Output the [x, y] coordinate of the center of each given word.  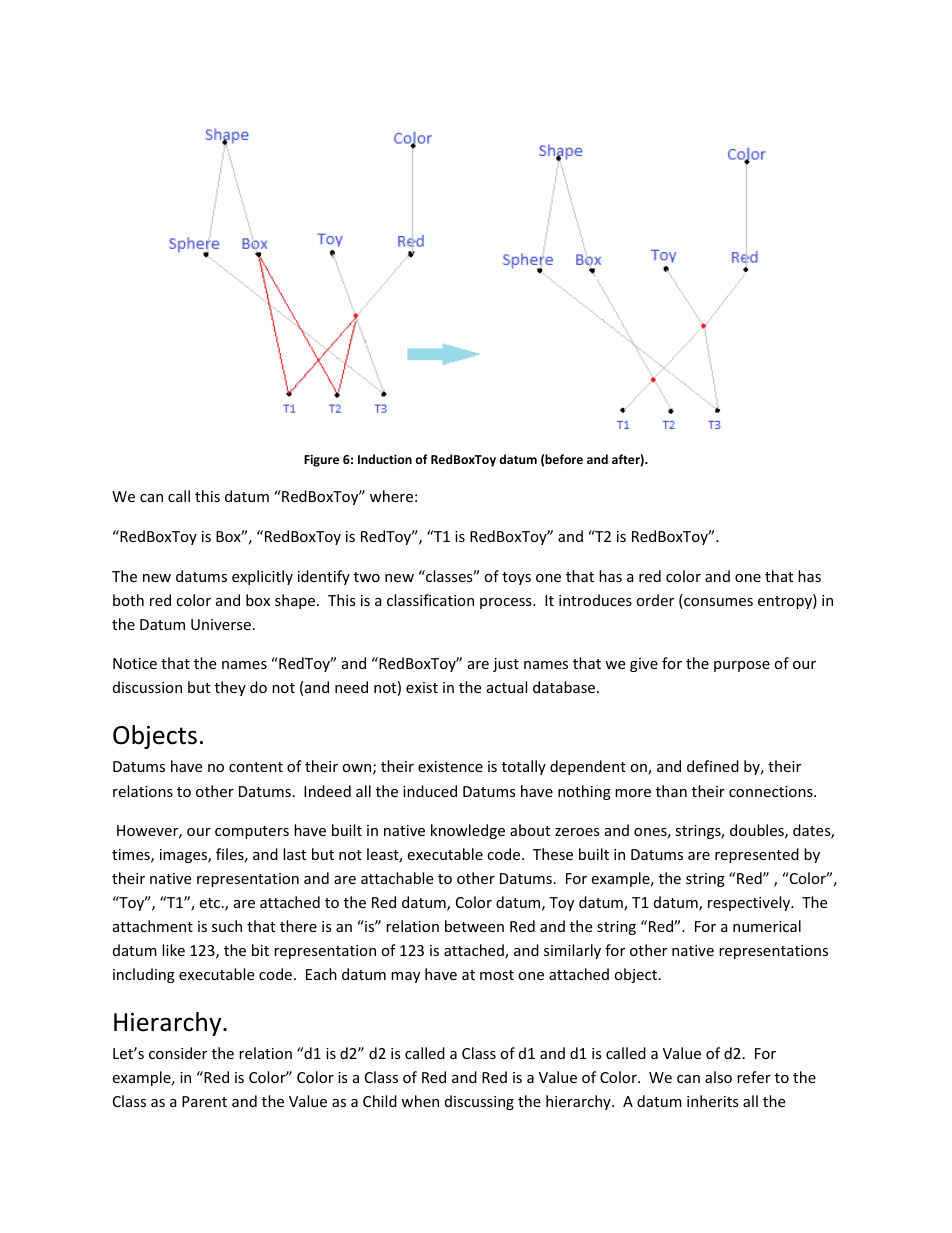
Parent [204, 1101]
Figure [321, 460]
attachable [397, 878]
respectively [750, 903]
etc [209, 903]
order [655, 600]
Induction [385, 459]
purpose [742, 666]
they [230, 688]
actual [507, 687]
